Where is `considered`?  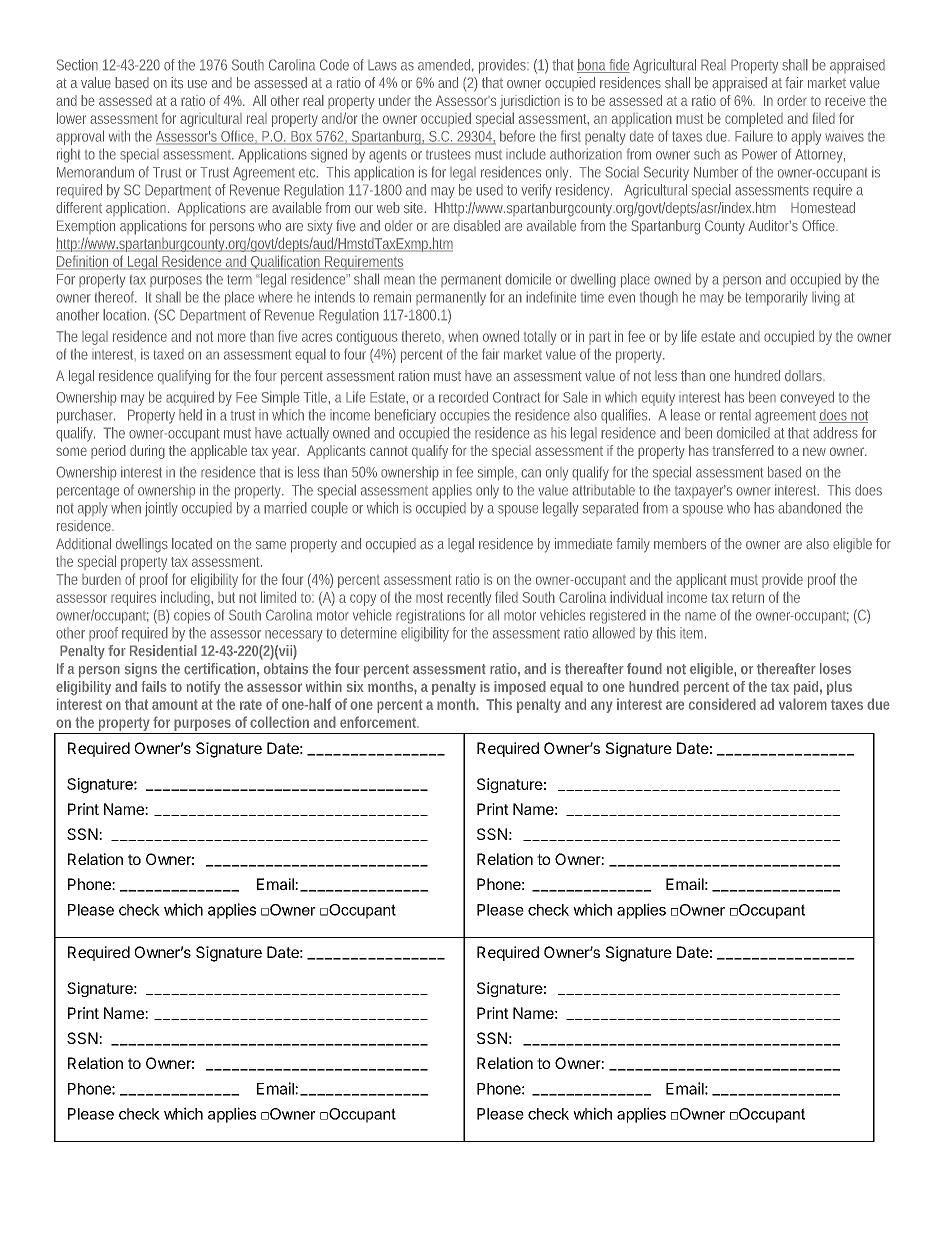 considered is located at coordinates (722, 704).
